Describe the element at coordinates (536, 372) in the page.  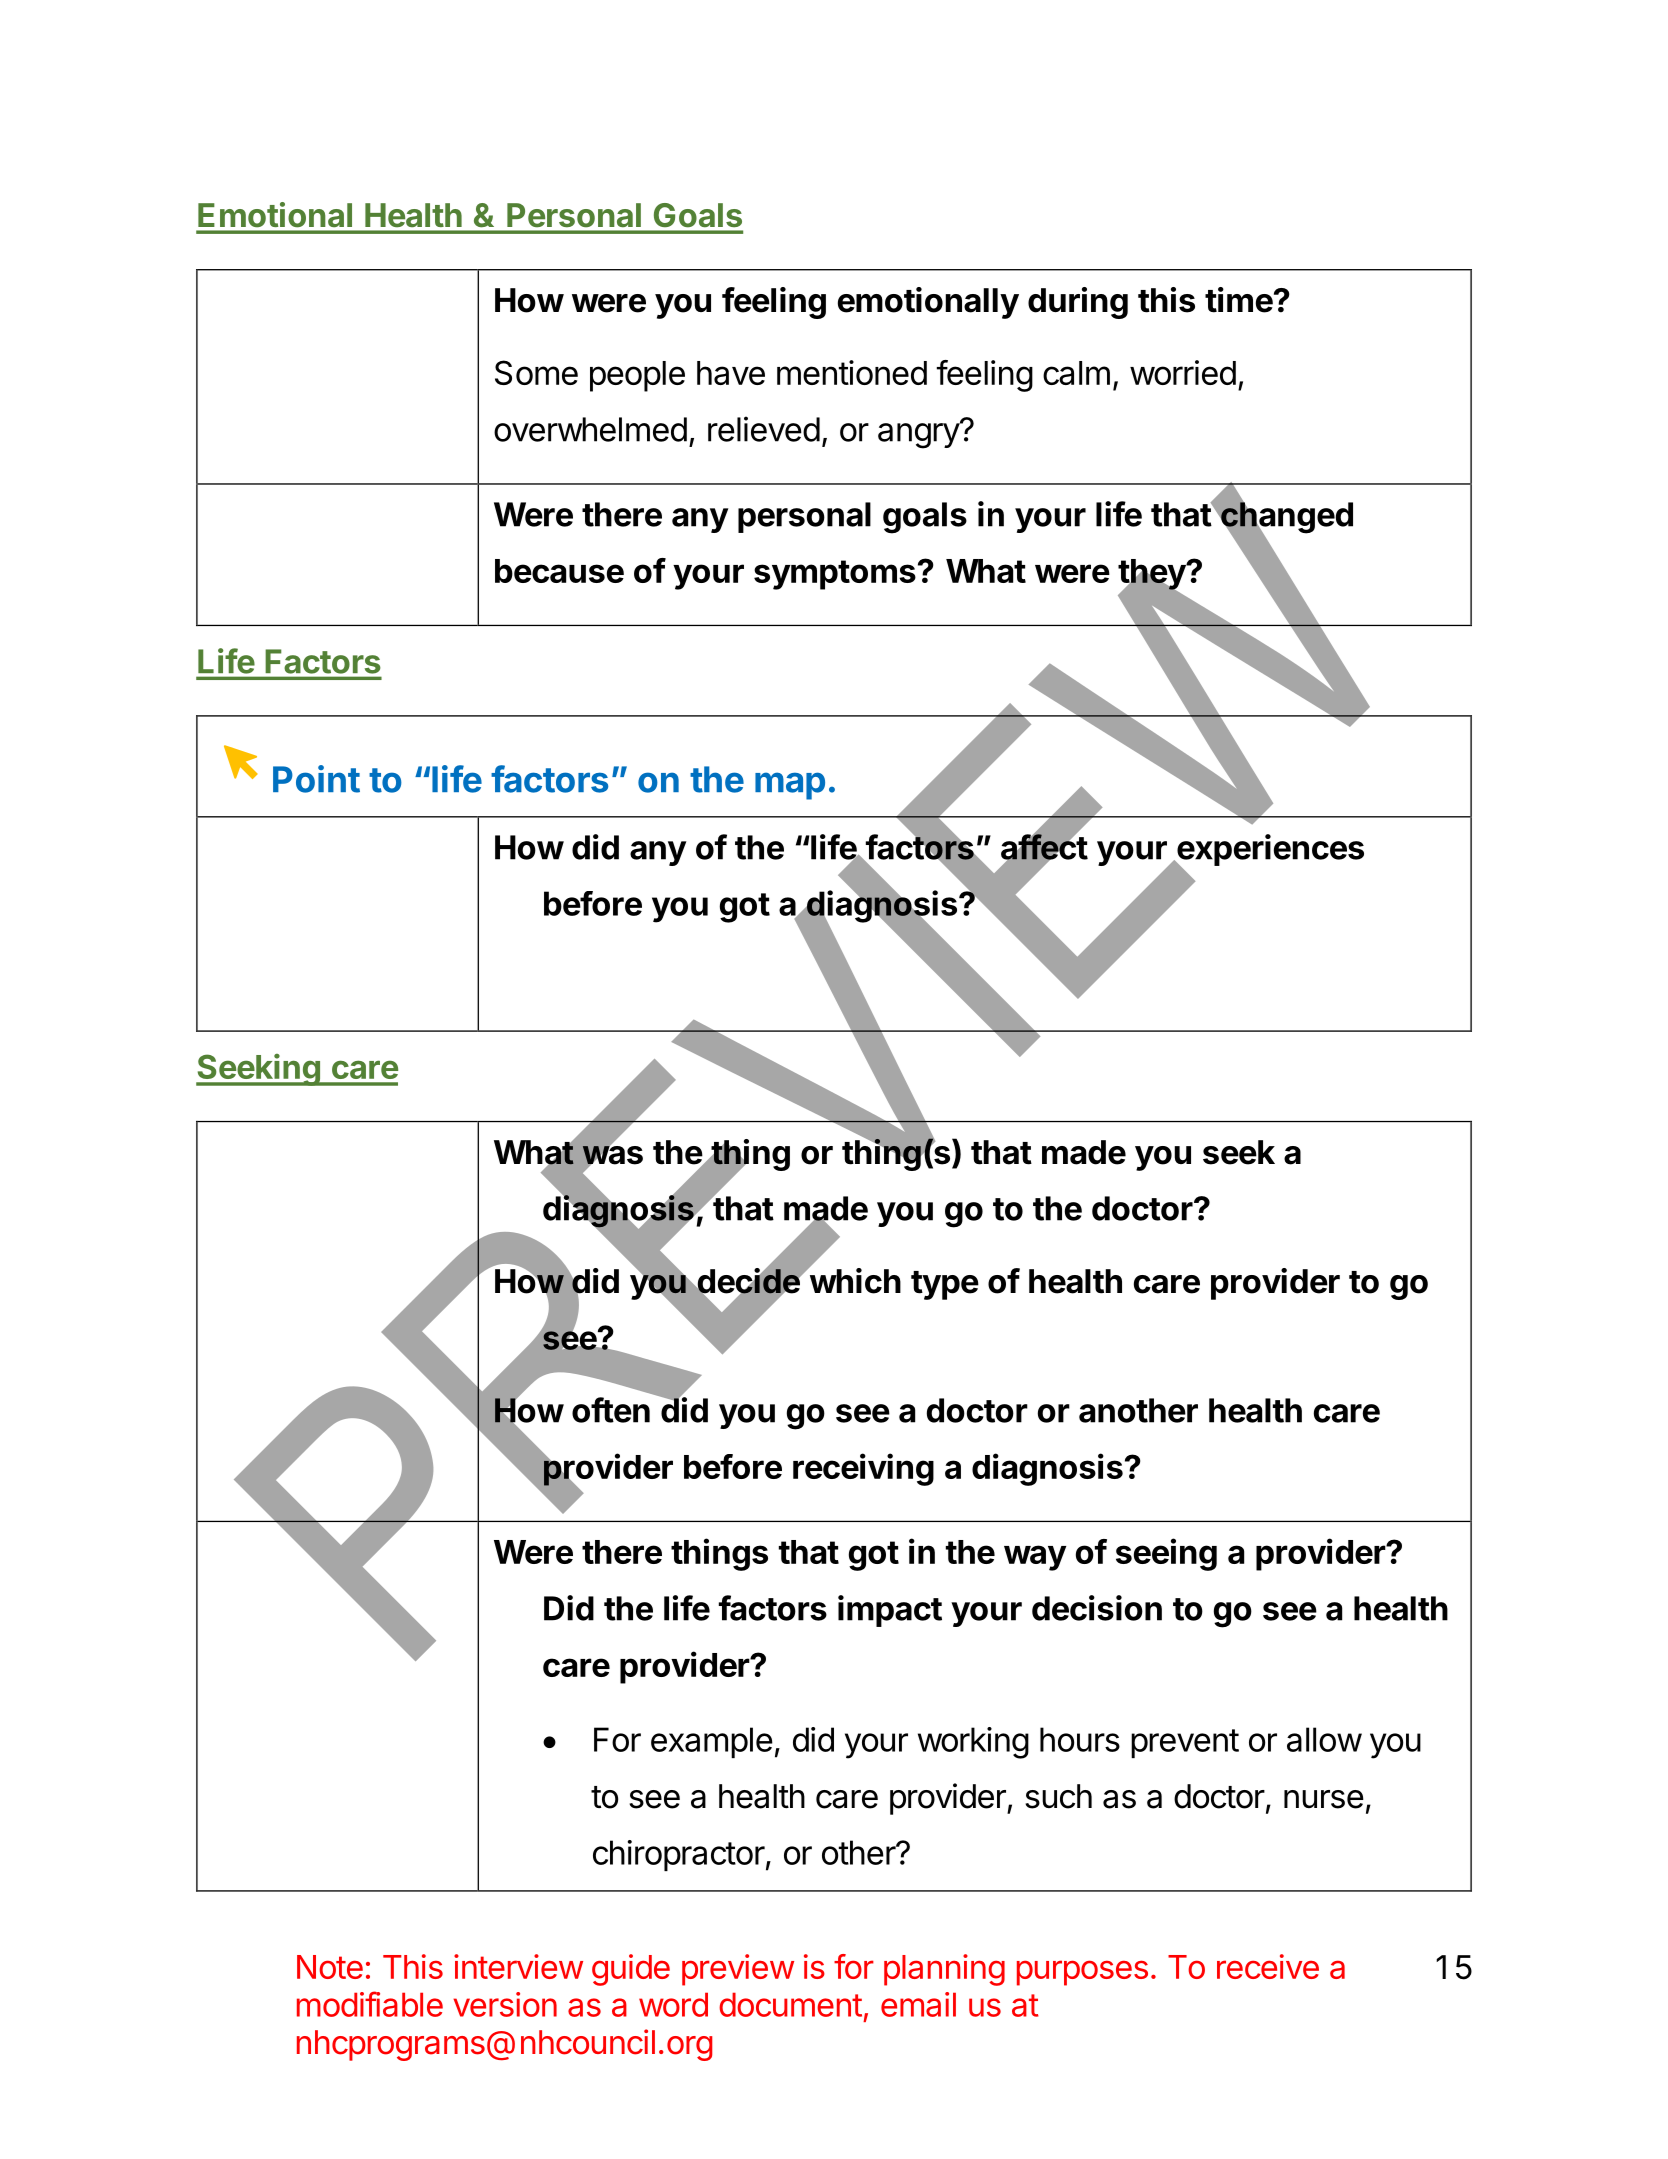
I see `Some` at that location.
